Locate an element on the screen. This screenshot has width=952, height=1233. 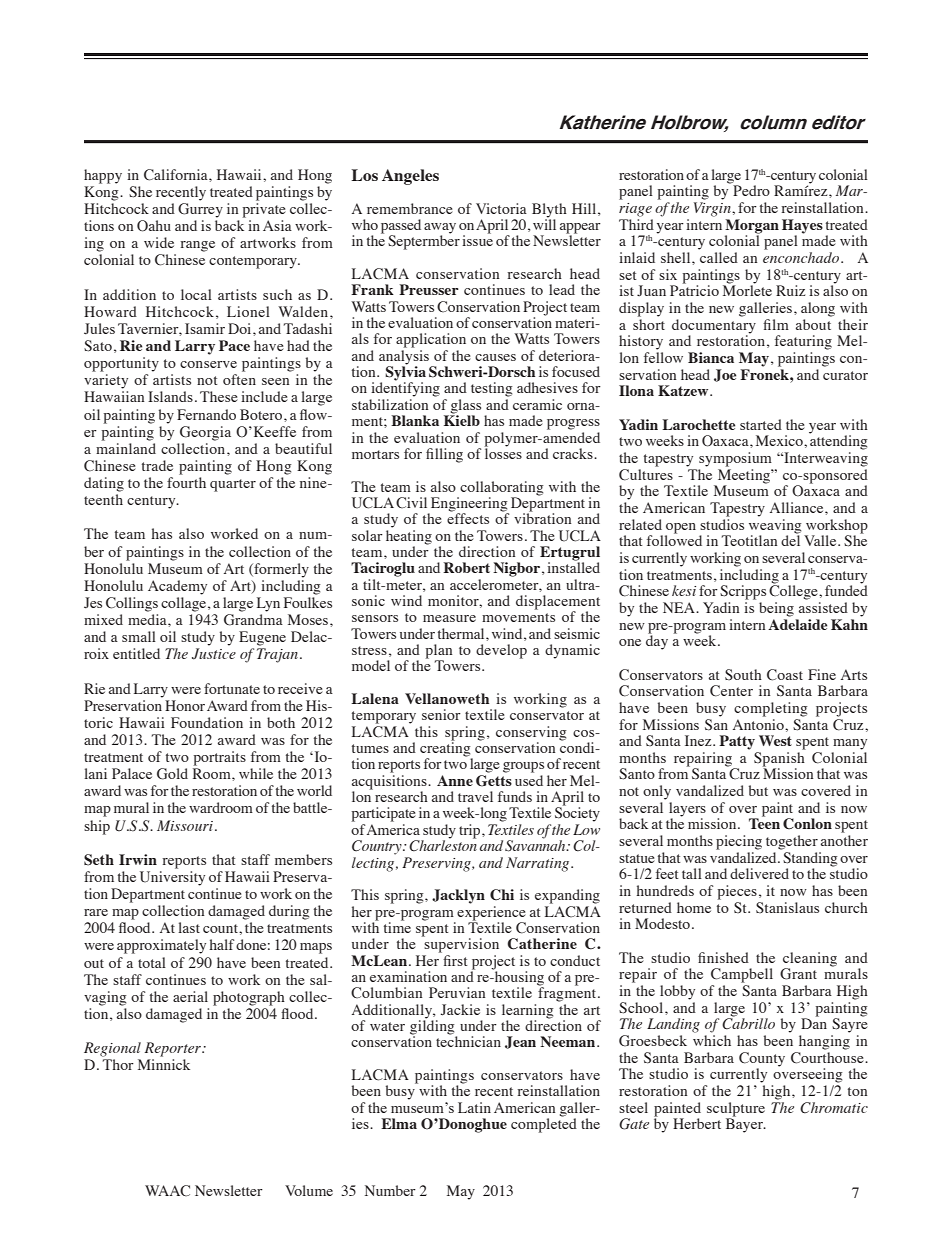
Oahu is located at coordinates (154, 226).
